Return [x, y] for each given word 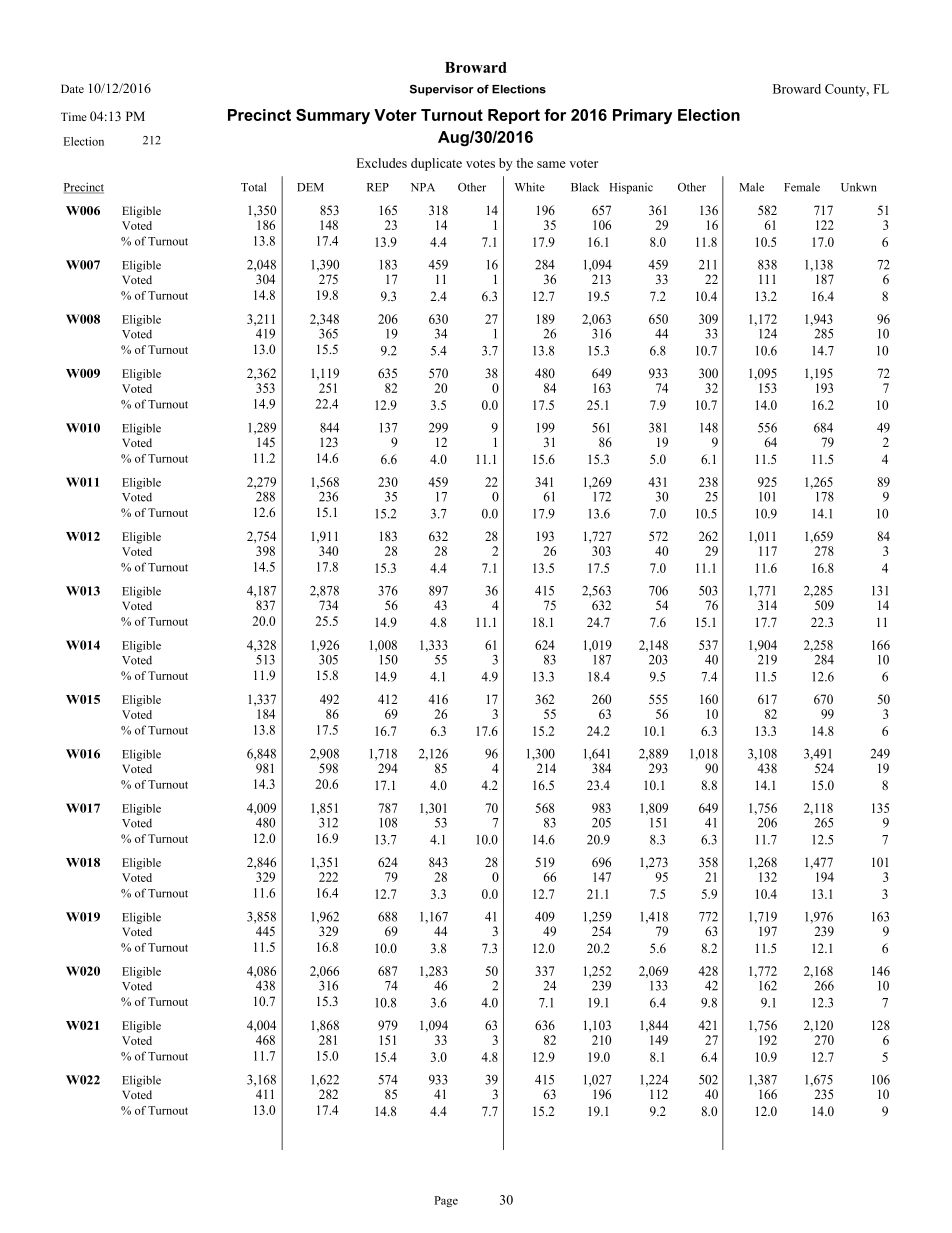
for [555, 115]
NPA [423, 187]
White [530, 187]
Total [253, 187]
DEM [310, 187]
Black [585, 187]
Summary [333, 116]
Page [446, 1201]
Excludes [382, 163]
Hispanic [631, 188]
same [551, 164]
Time [74, 116]
